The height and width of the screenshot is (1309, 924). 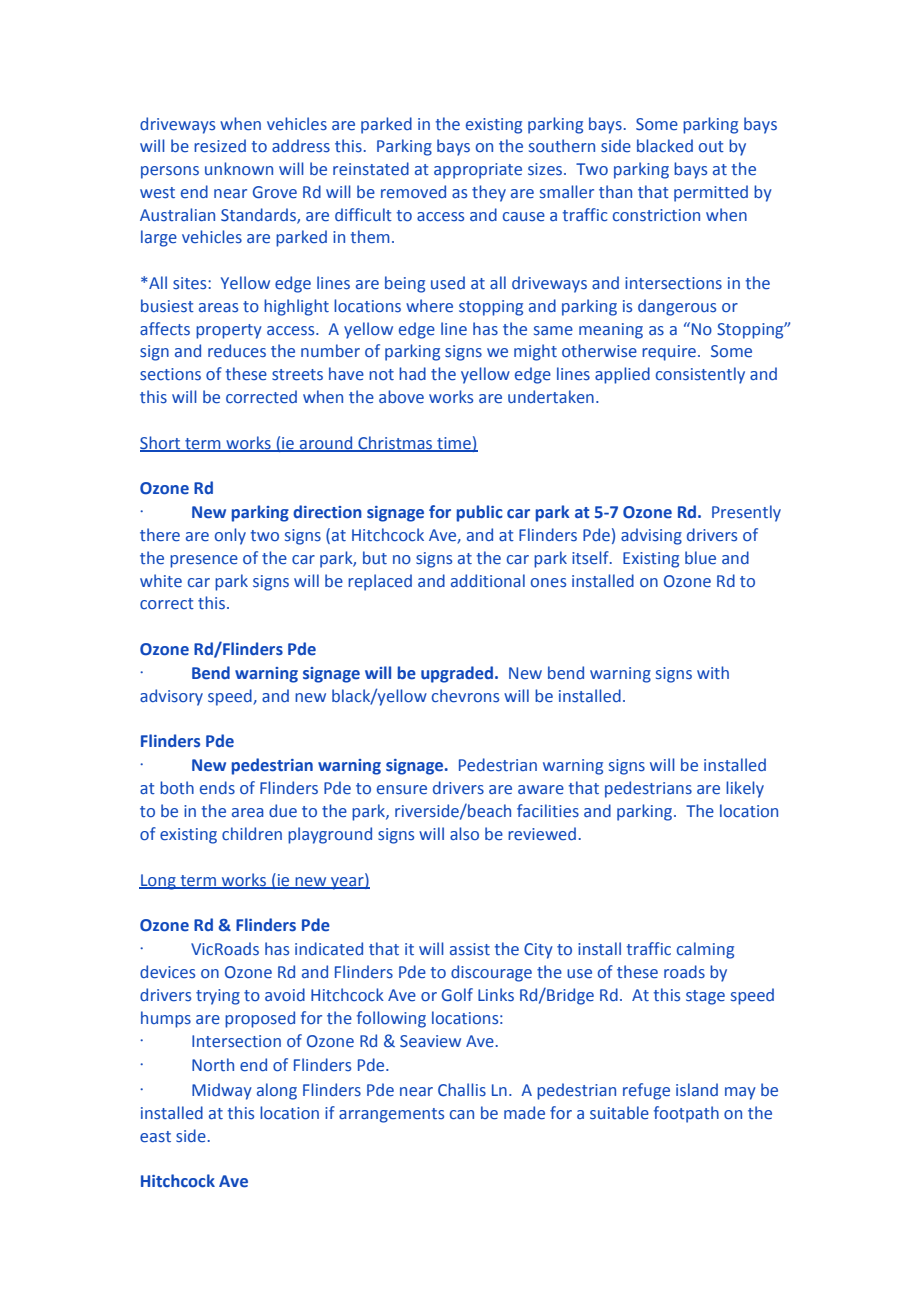 I want to click on unknown, so click(x=239, y=168).
